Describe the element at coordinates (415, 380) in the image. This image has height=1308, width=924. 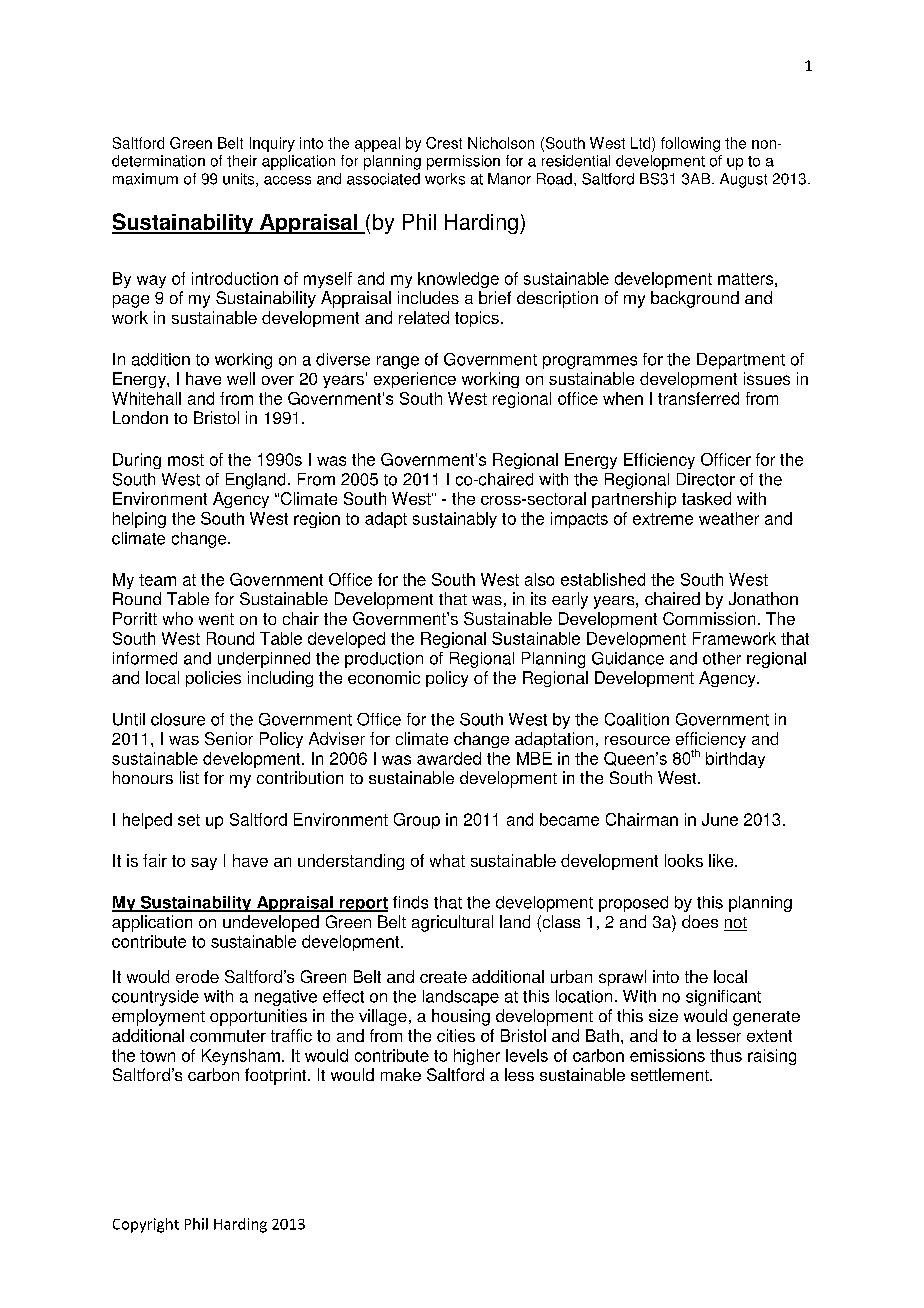
I see `experience` at that location.
